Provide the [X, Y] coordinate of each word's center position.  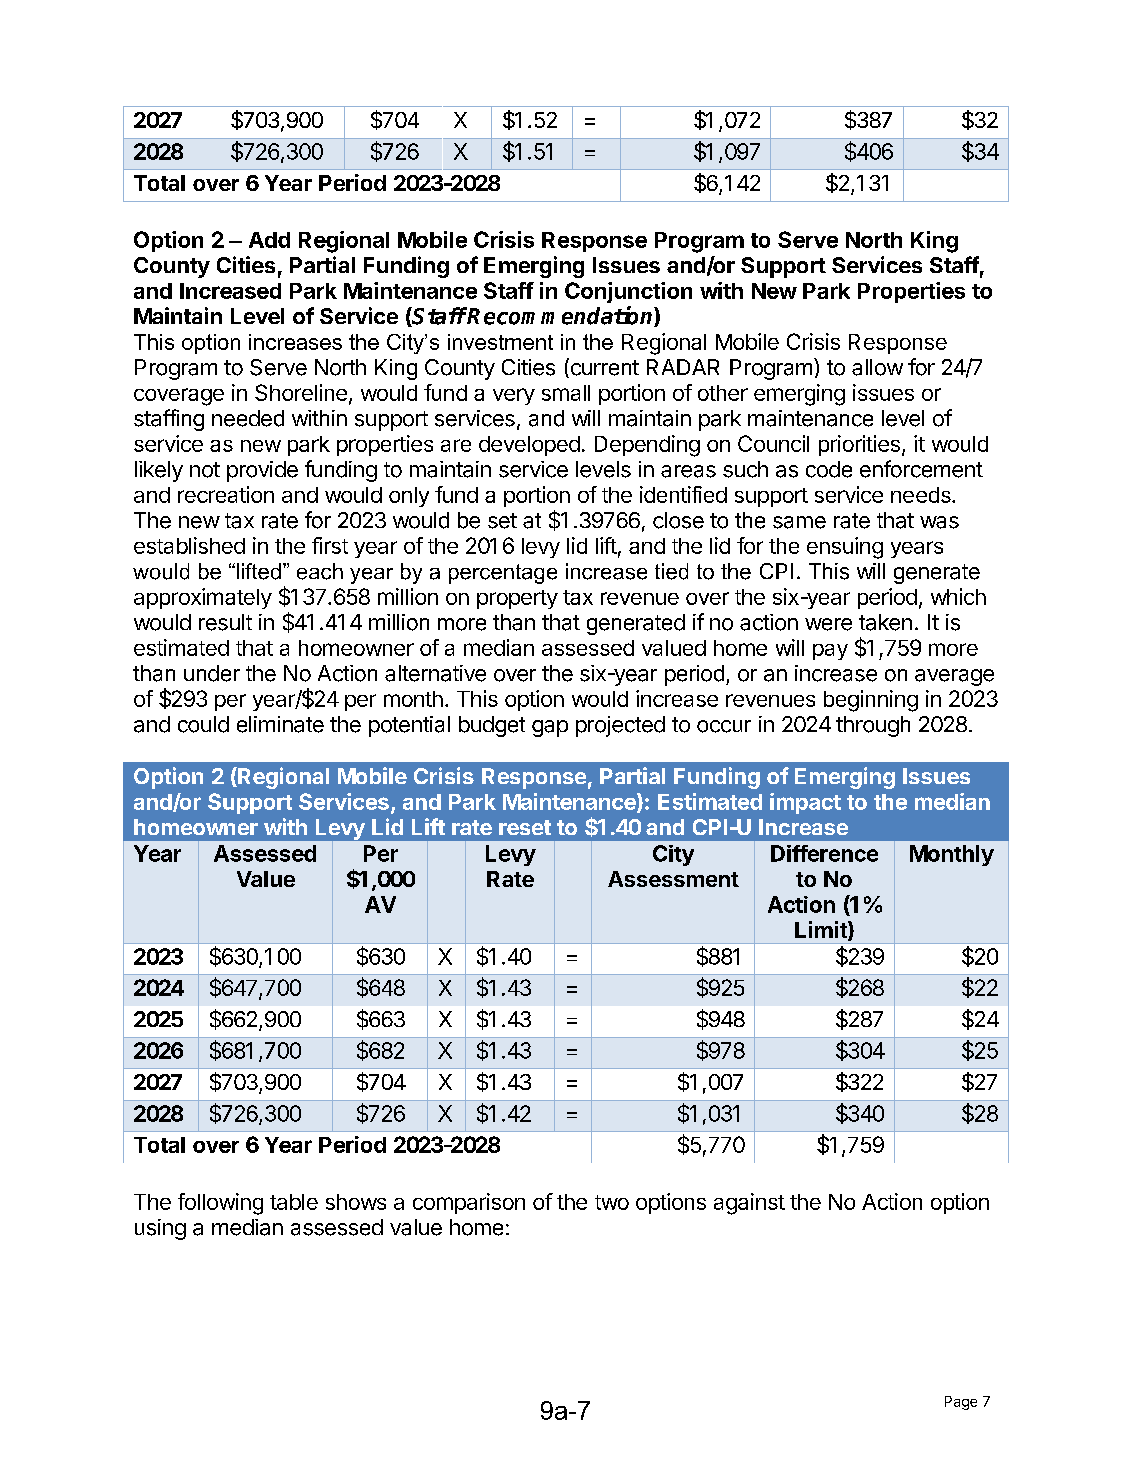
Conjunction [628, 292]
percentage [503, 574]
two [612, 1202]
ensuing [845, 548]
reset [525, 827]
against [749, 1204]
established [189, 545]
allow [877, 367]
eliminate [280, 724]
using [160, 1229]
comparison [469, 1203]
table [294, 1202]
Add [269, 240]
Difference [824, 853]
